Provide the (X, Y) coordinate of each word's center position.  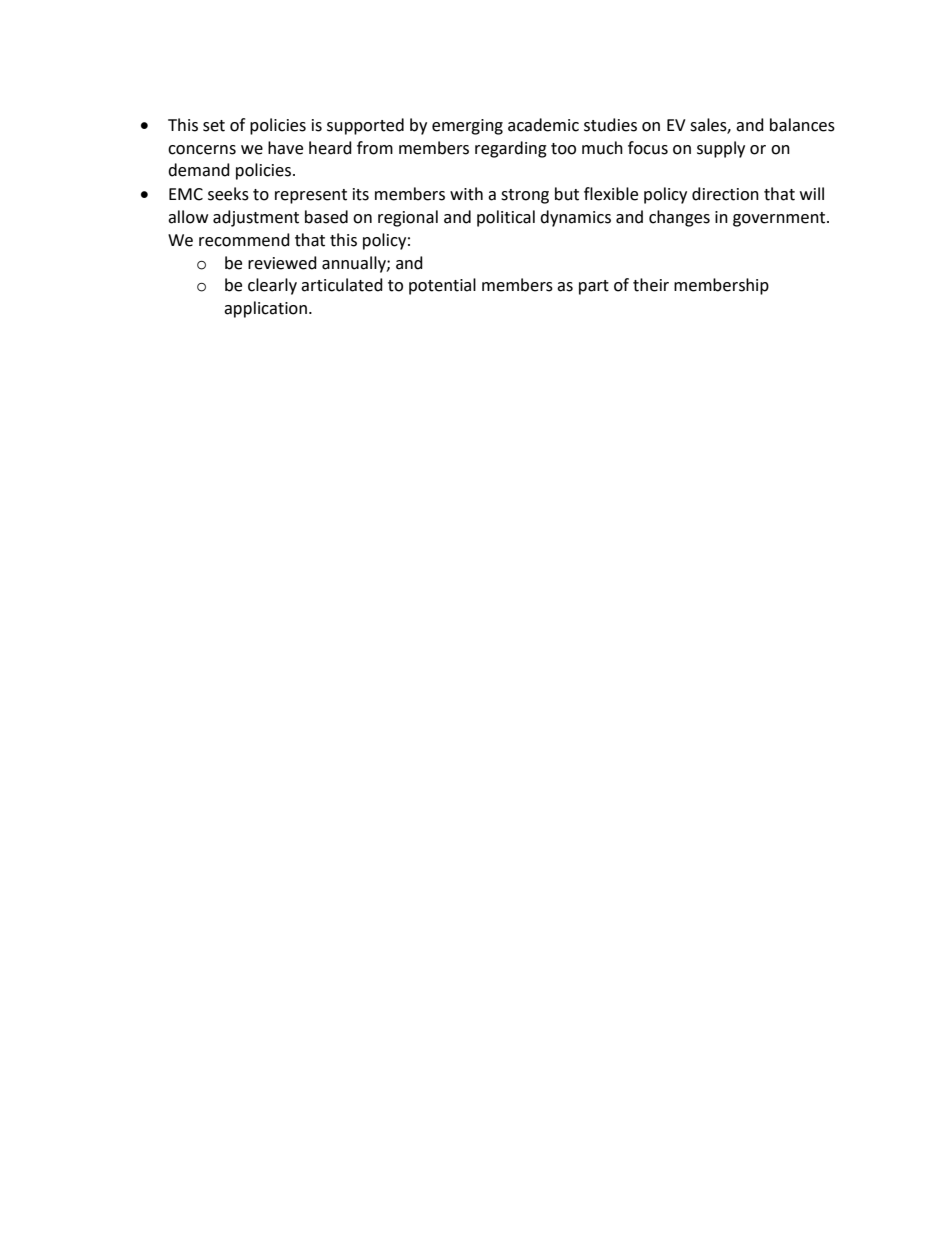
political (506, 218)
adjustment (256, 218)
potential (442, 286)
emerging (467, 127)
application (265, 309)
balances (802, 125)
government (780, 219)
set (214, 126)
